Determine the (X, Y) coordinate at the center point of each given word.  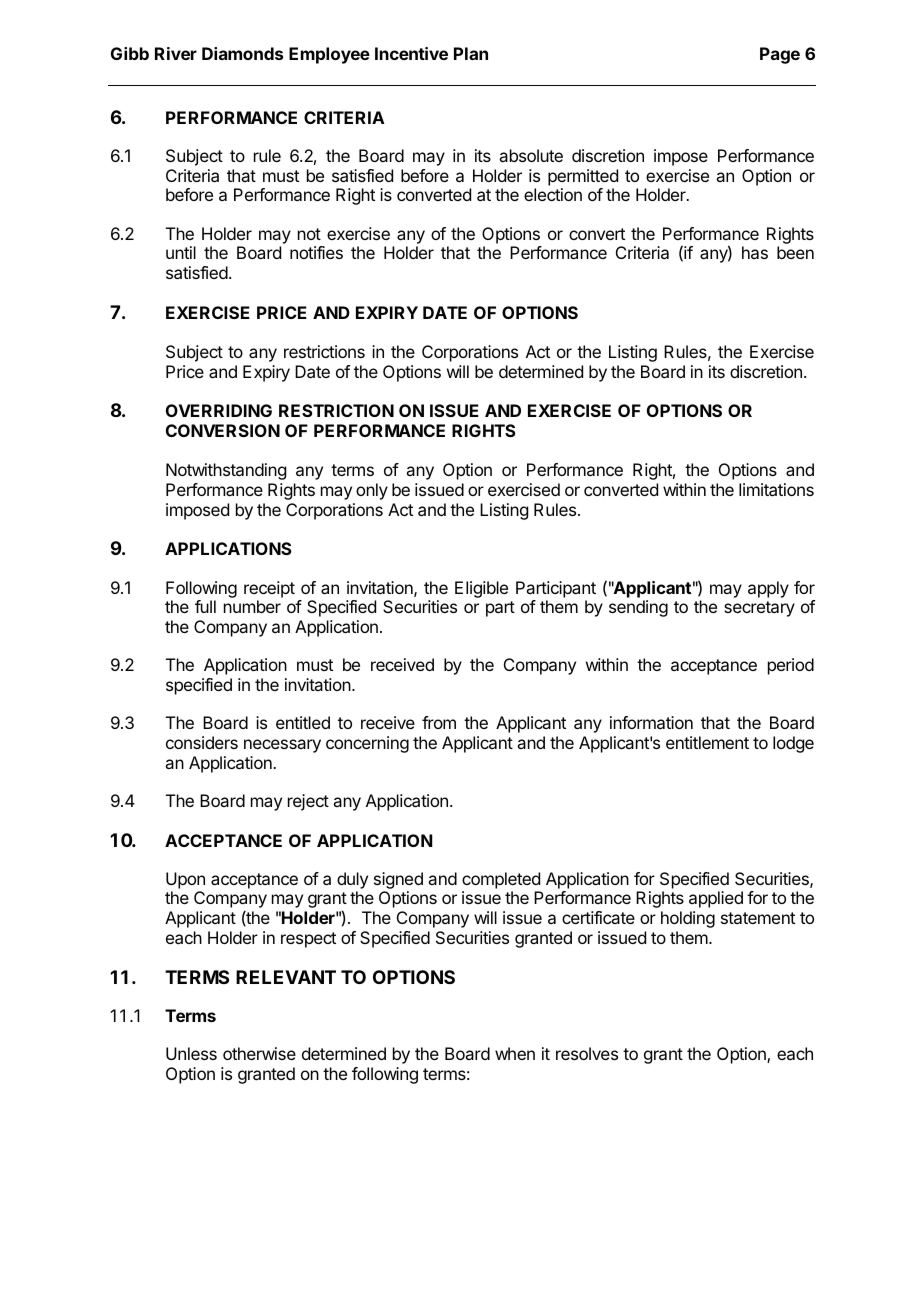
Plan (471, 53)
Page (780, 55)
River (176, 53)
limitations (776, 489)
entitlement (707, 742)
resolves (587, 1053)
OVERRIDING (219, 410)
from (439, 722)
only (372, 491)
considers (202, 742)
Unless (191, 1053)
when (515, 1053)
